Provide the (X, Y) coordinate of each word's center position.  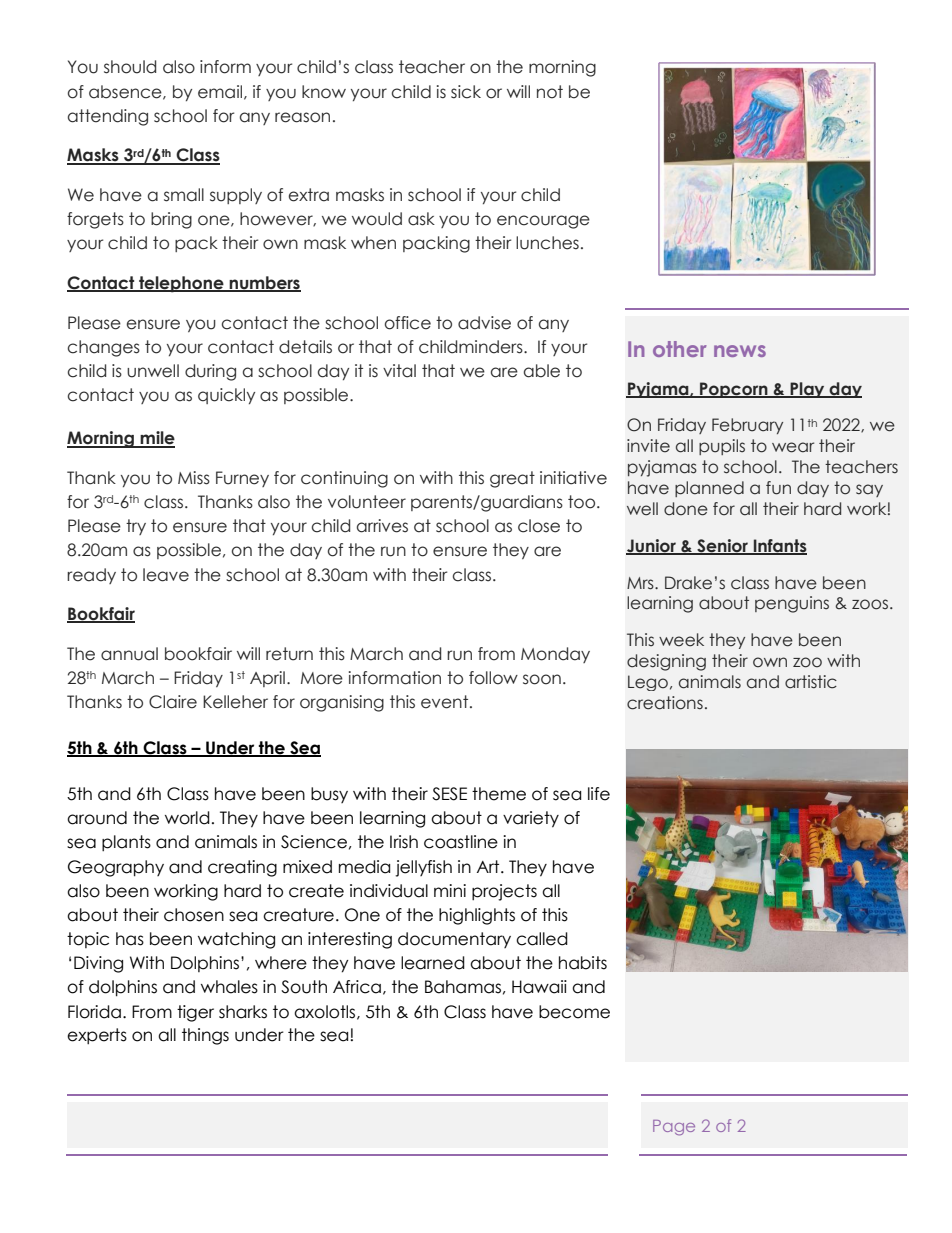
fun (778, 488)
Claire (173, 702)
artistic (811, 682)
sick (466, 92)
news (740, 351)
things (205, 1036)
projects (504, 892)
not (550, 92)
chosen (194, 915)
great (512, 479)
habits (583, 963)
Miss (194, 478)
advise (484, 323)
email (220, 92)
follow (493, 678)
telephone (181, 284)
